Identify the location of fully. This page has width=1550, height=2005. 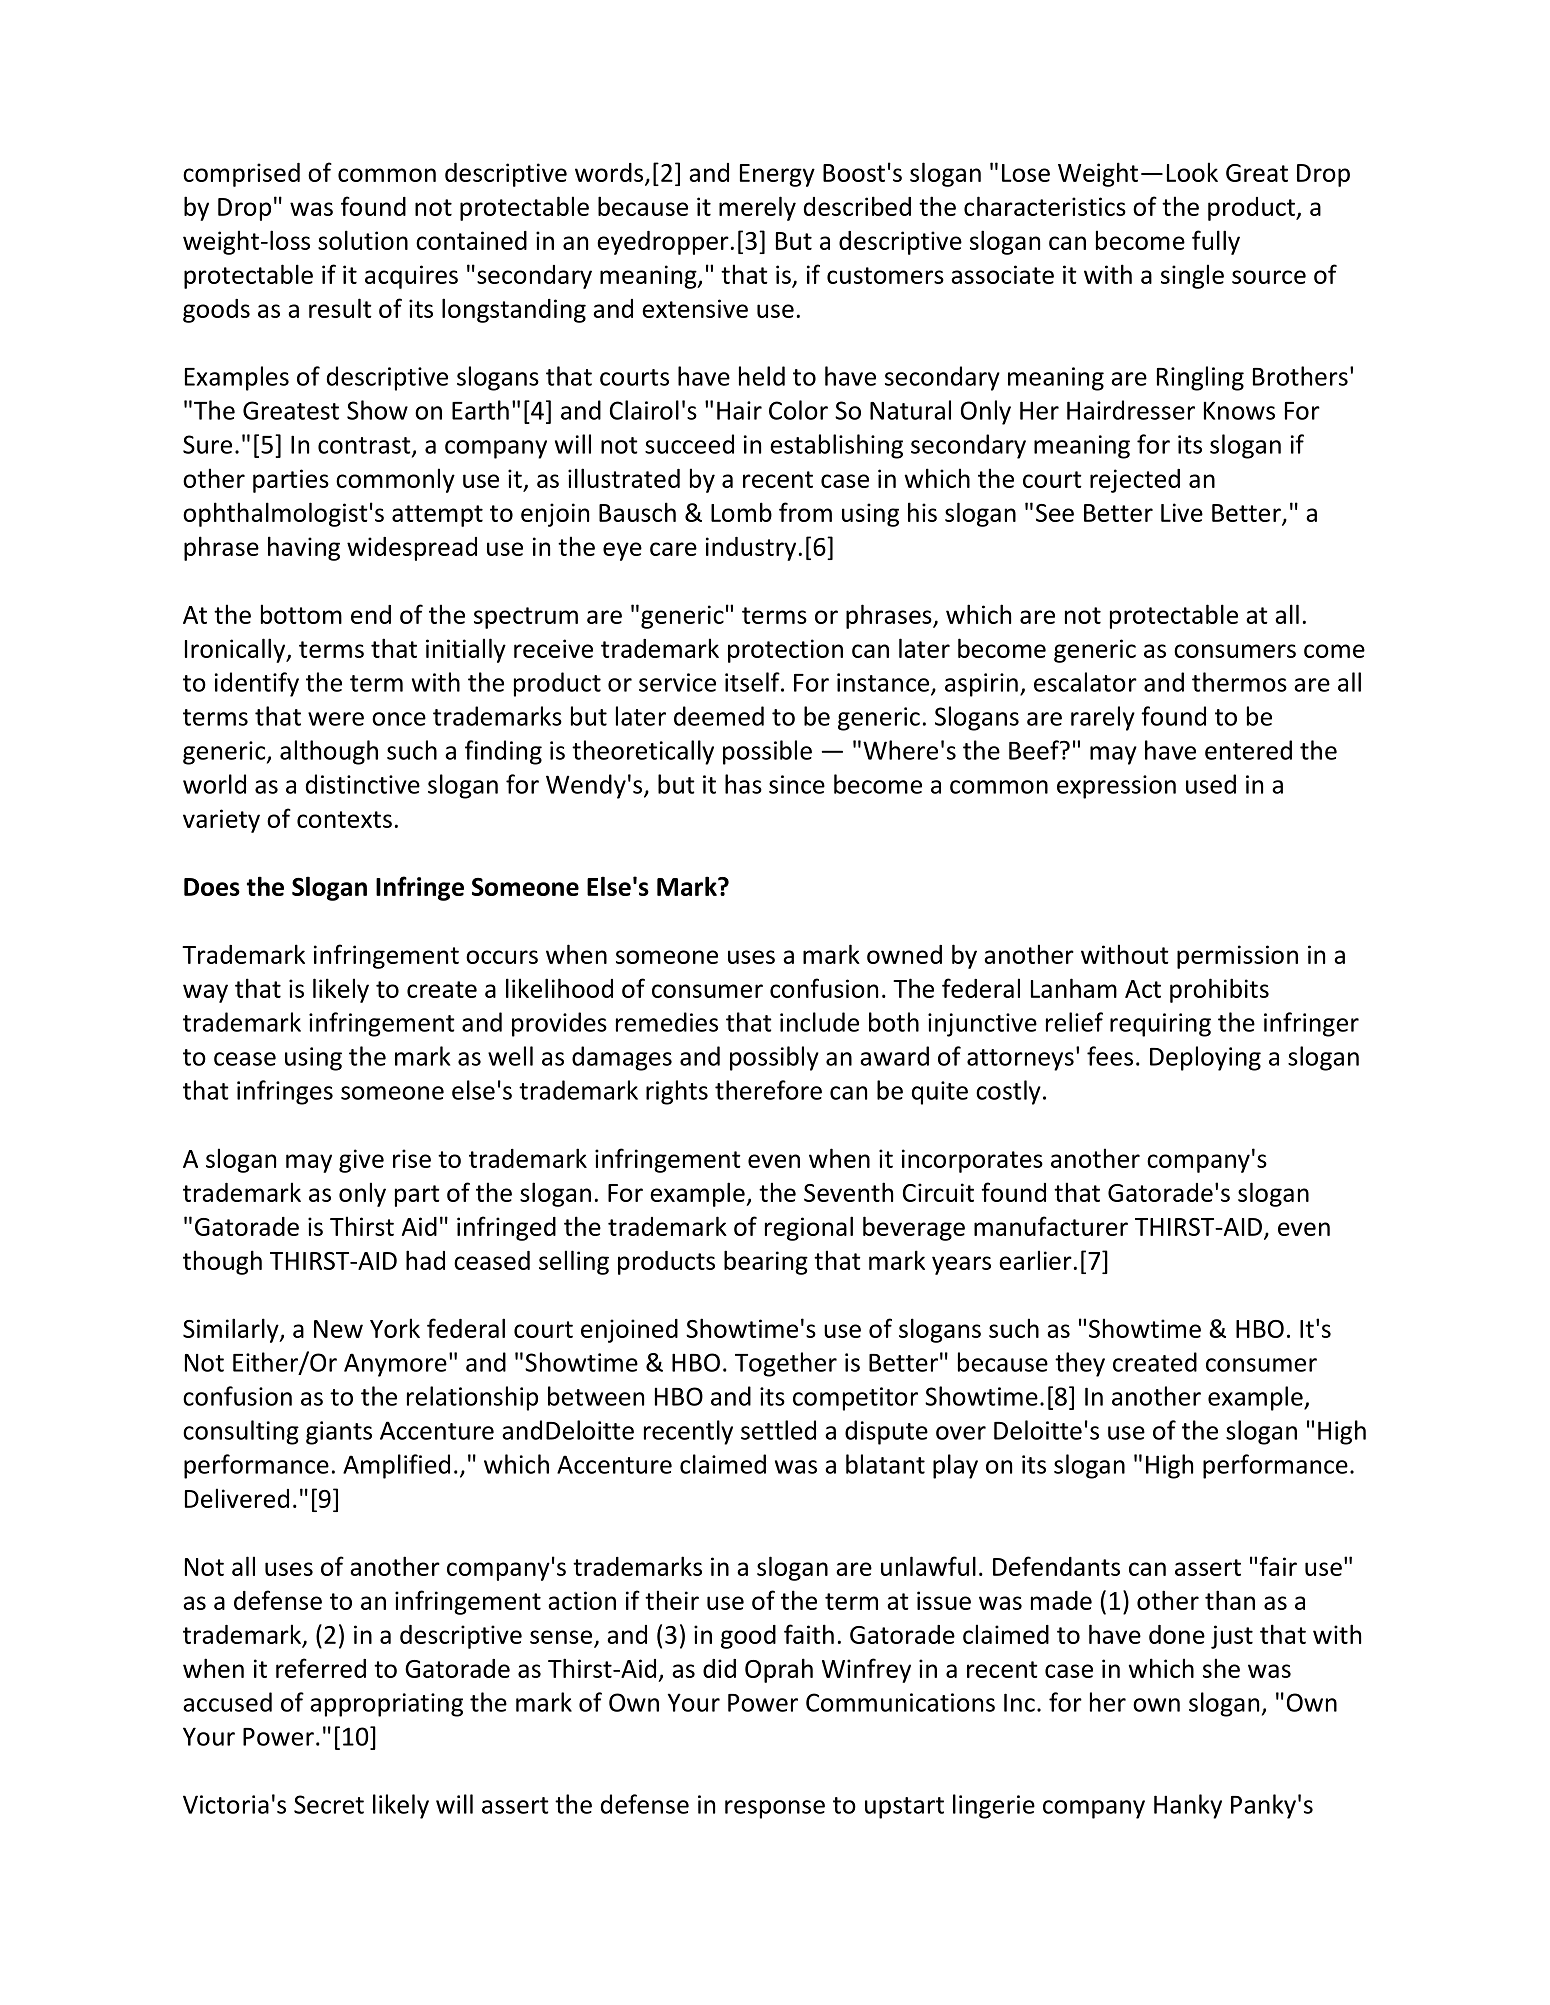
(1216, 242).
